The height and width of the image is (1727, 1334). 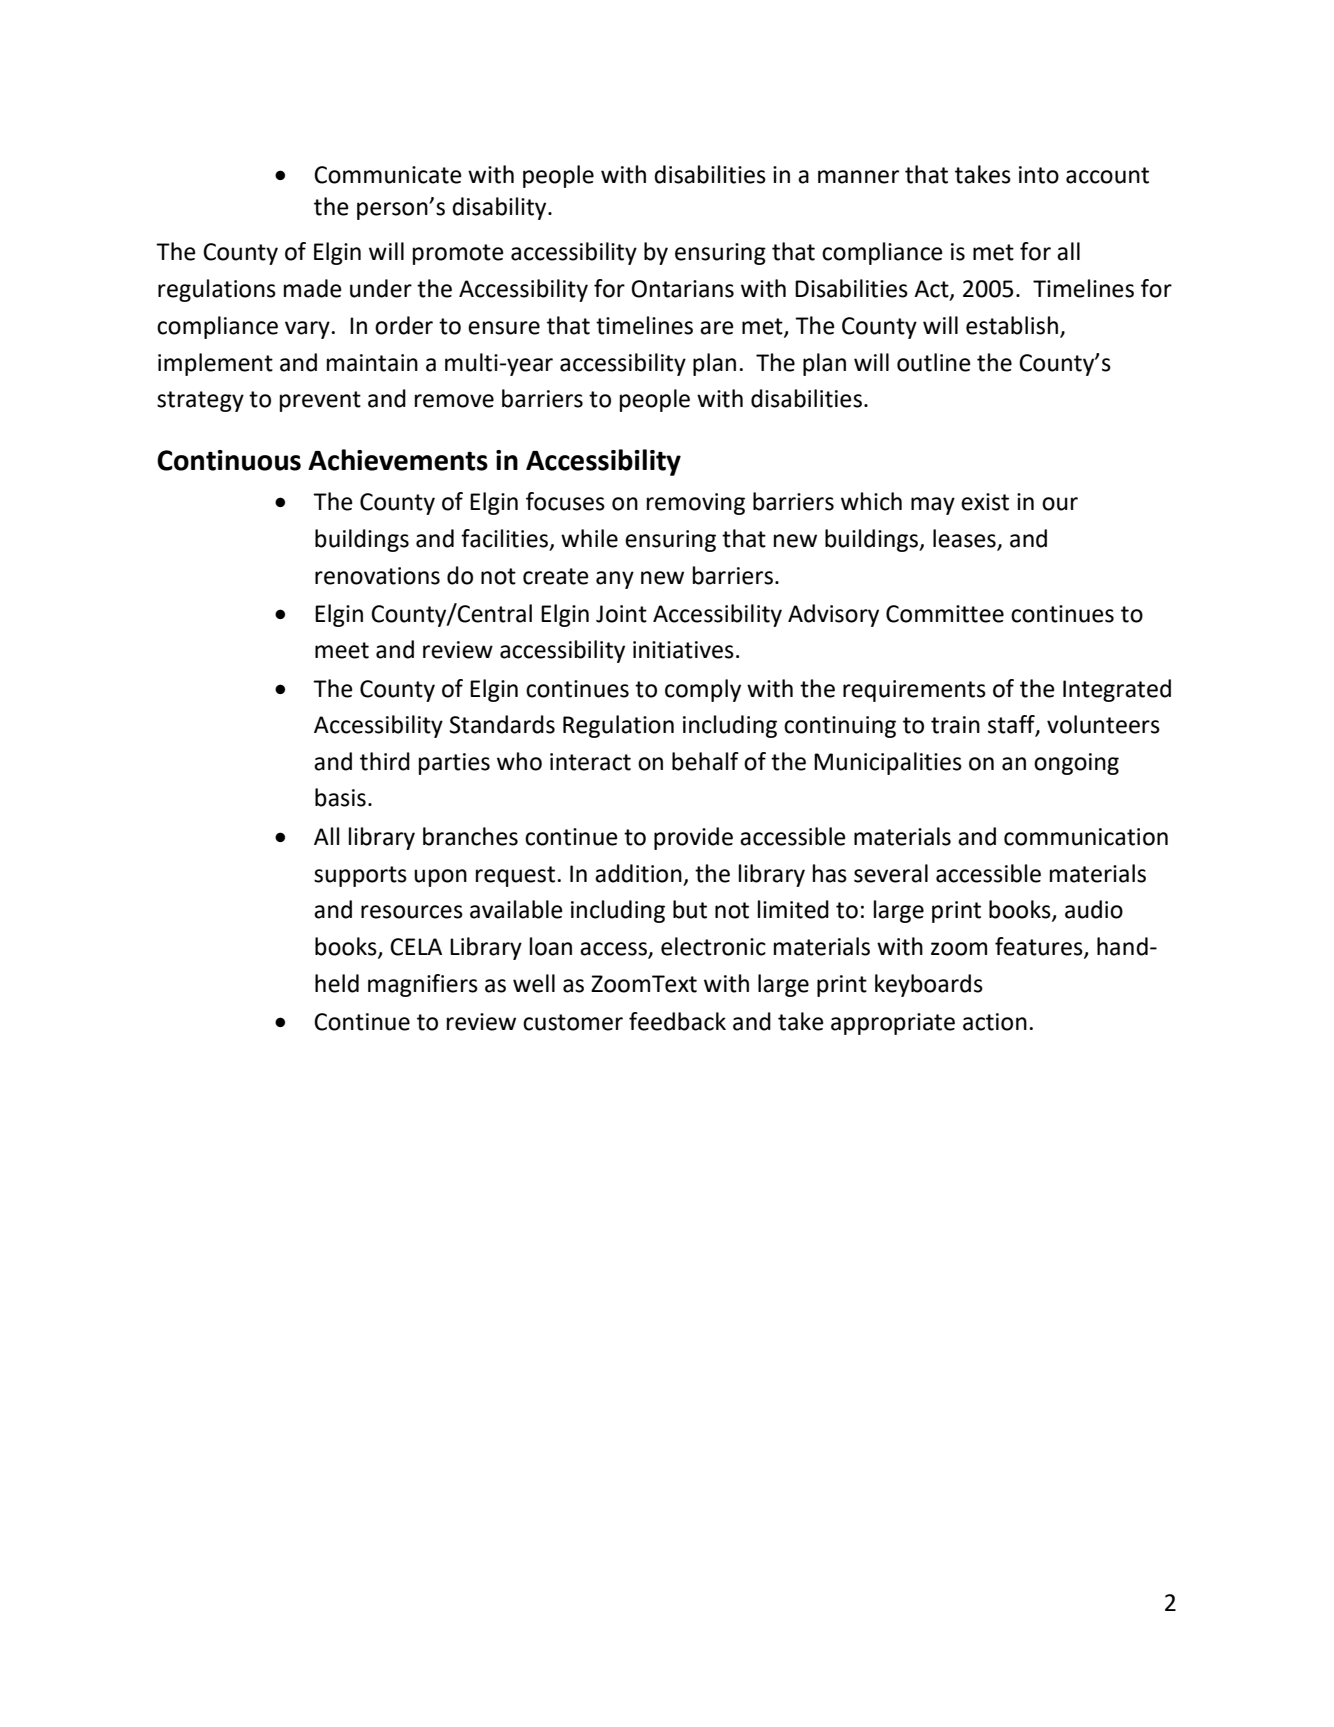 What do you see at coordinates (416, 947) in the image?
I see `CELA` at bounding box center [416, 947].
